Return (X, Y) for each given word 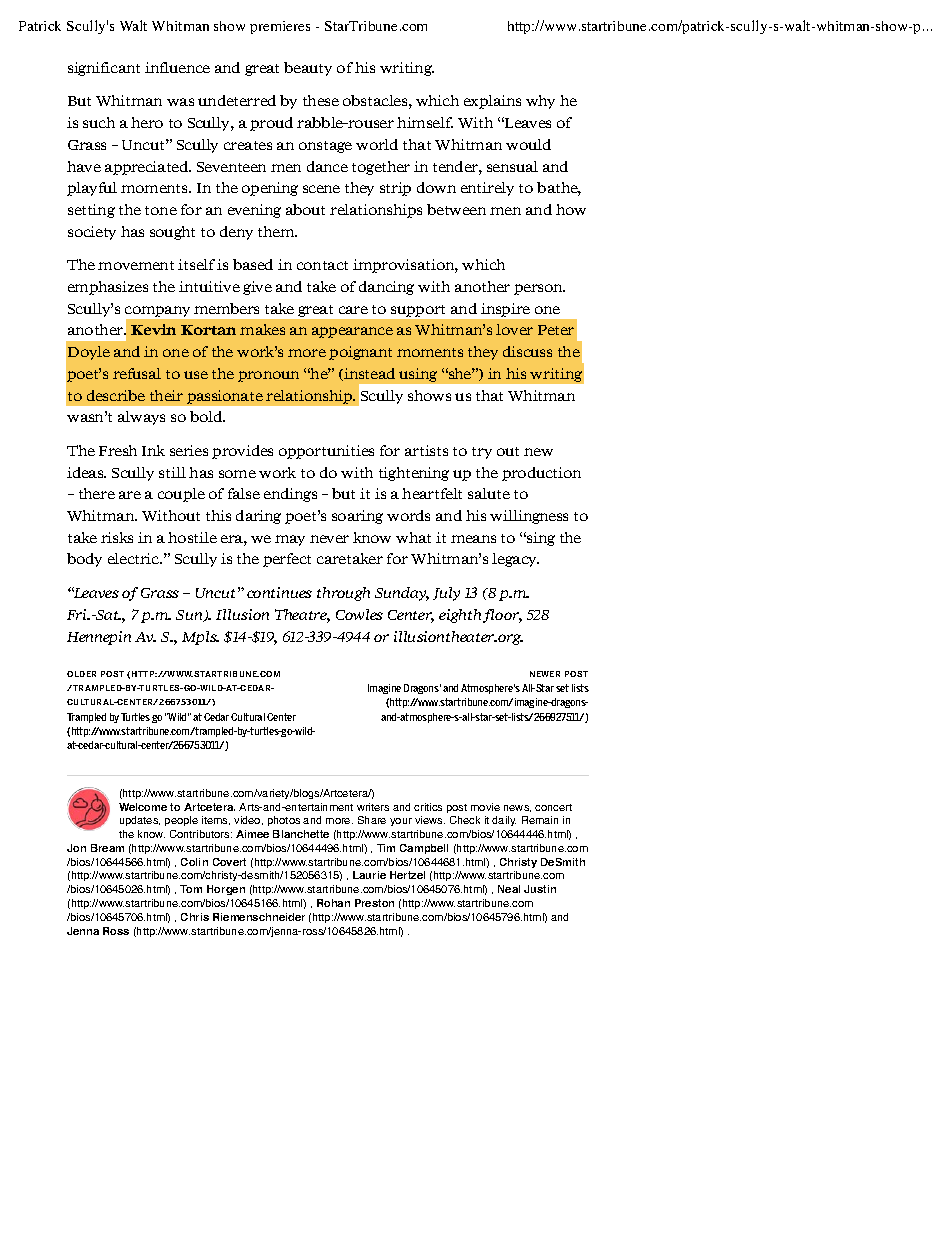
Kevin (153, 329)
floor (502, 616)
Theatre (302, 616)
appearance (352, 332)
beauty (308, 69)
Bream (107, 848)
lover (514, 329)
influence (177, 67)
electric (135, 558)
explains (492, 102)
